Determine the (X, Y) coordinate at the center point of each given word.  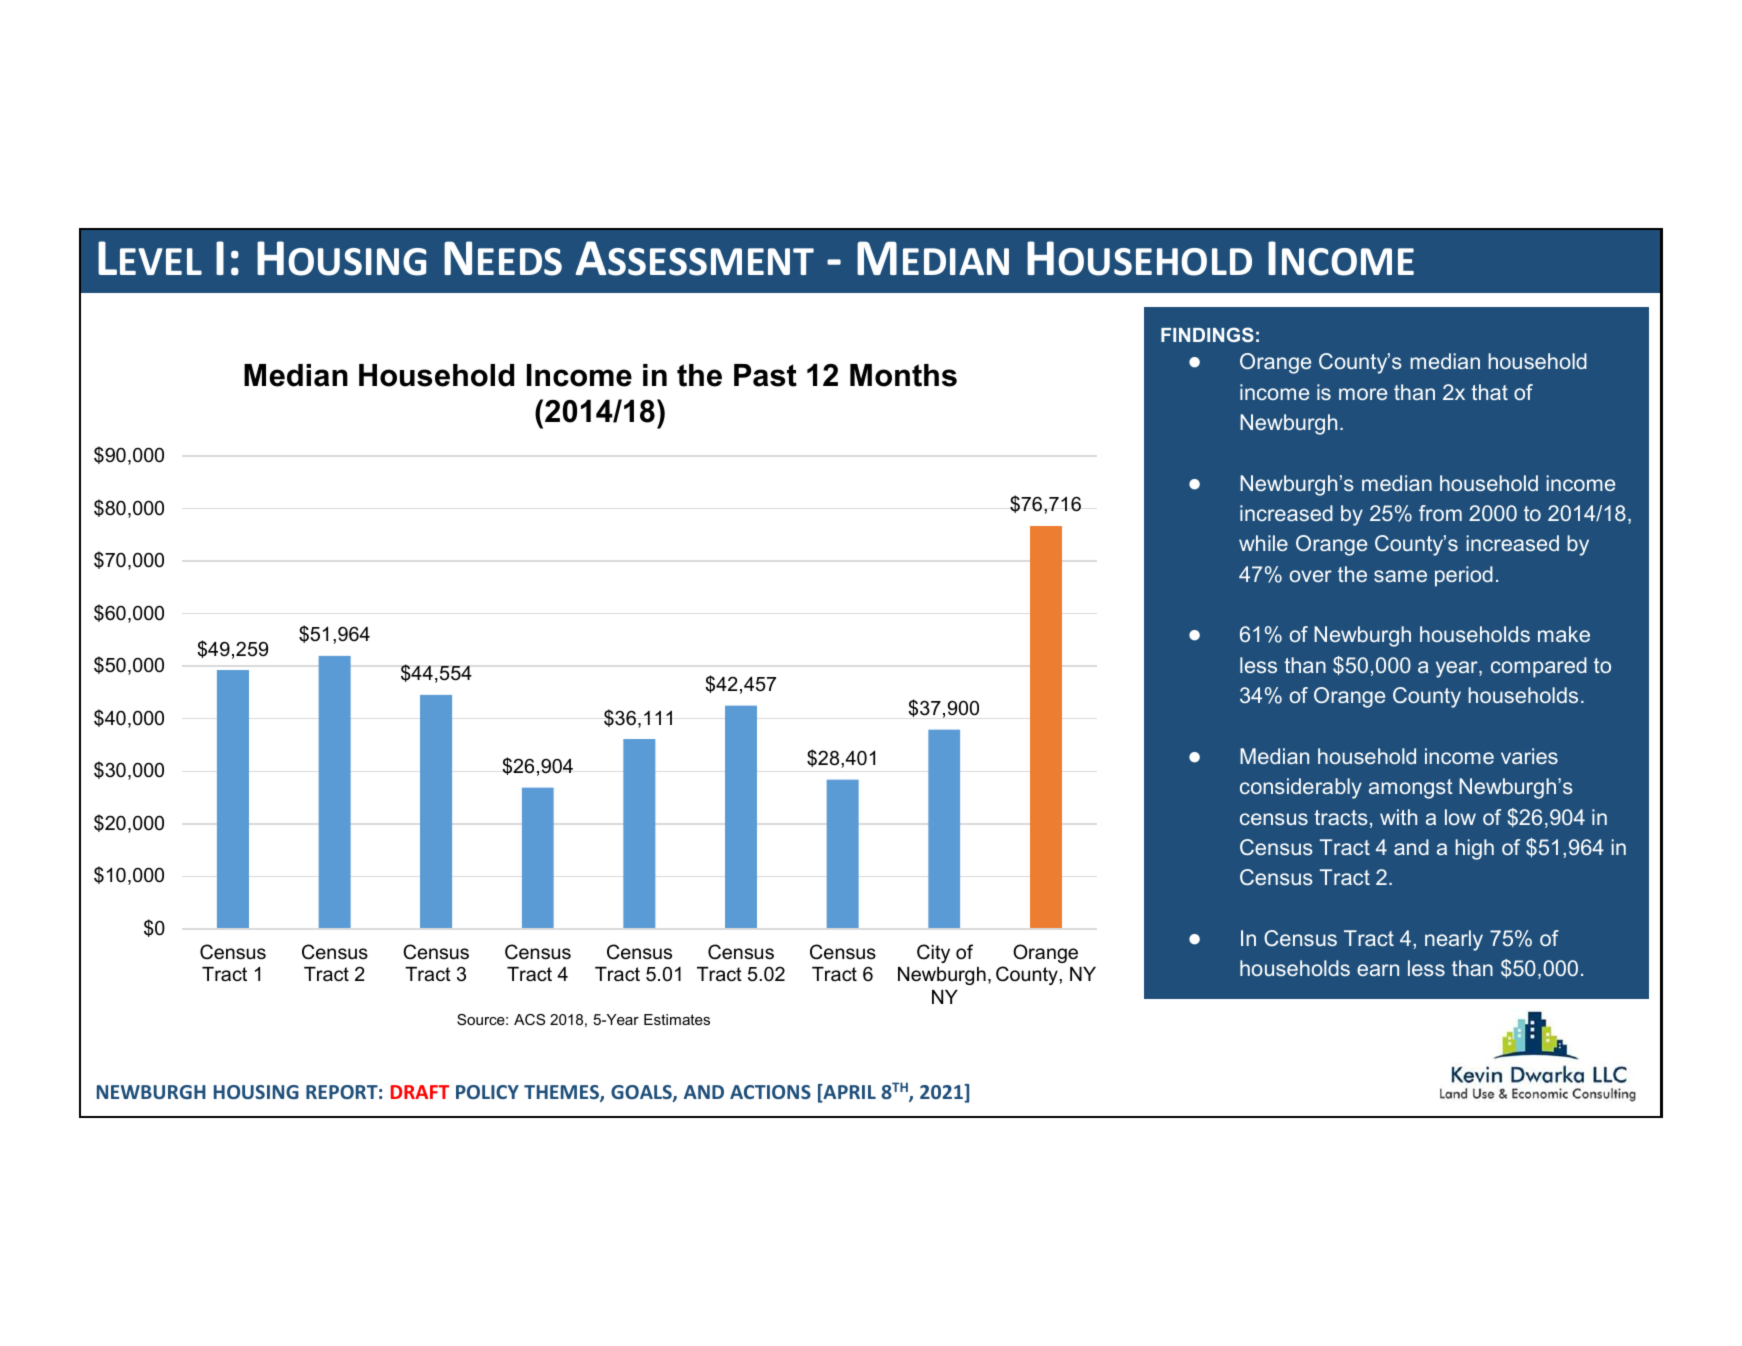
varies (1529, 756)
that (1489, 392)
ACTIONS (770, 1092)
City (933, 953)
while (1263, 543)
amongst (1411, 789)
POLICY (487, 1092)
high (1474, 849)
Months (903, 375)
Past (765, 375)
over (1311, 576)
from (1440, 513)
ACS (529, 1019)
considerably (1301, 788)
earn (1378, 970)
